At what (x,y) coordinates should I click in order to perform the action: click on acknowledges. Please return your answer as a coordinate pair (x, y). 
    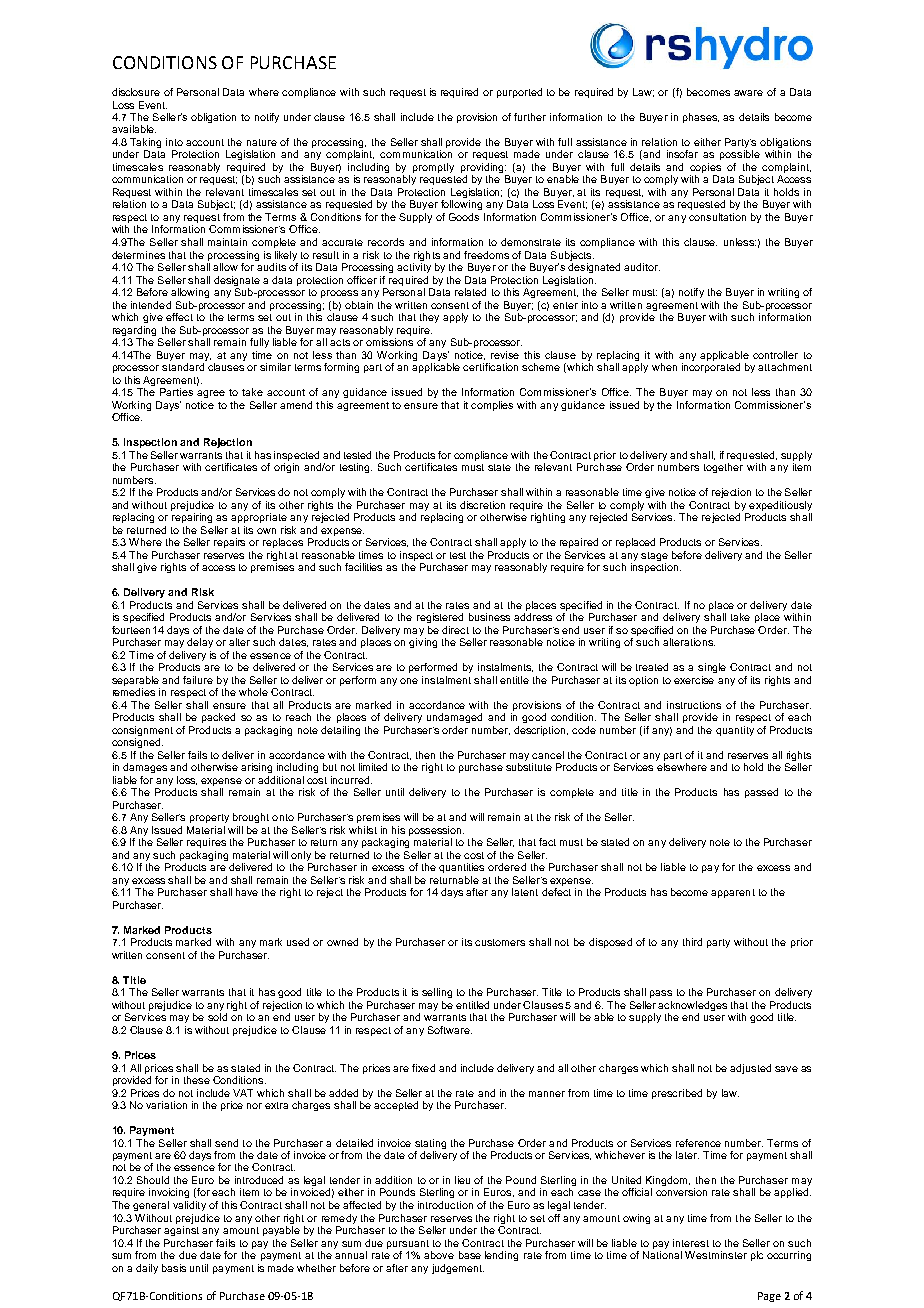
    Looking at the image, I should click on (692, 1007).
